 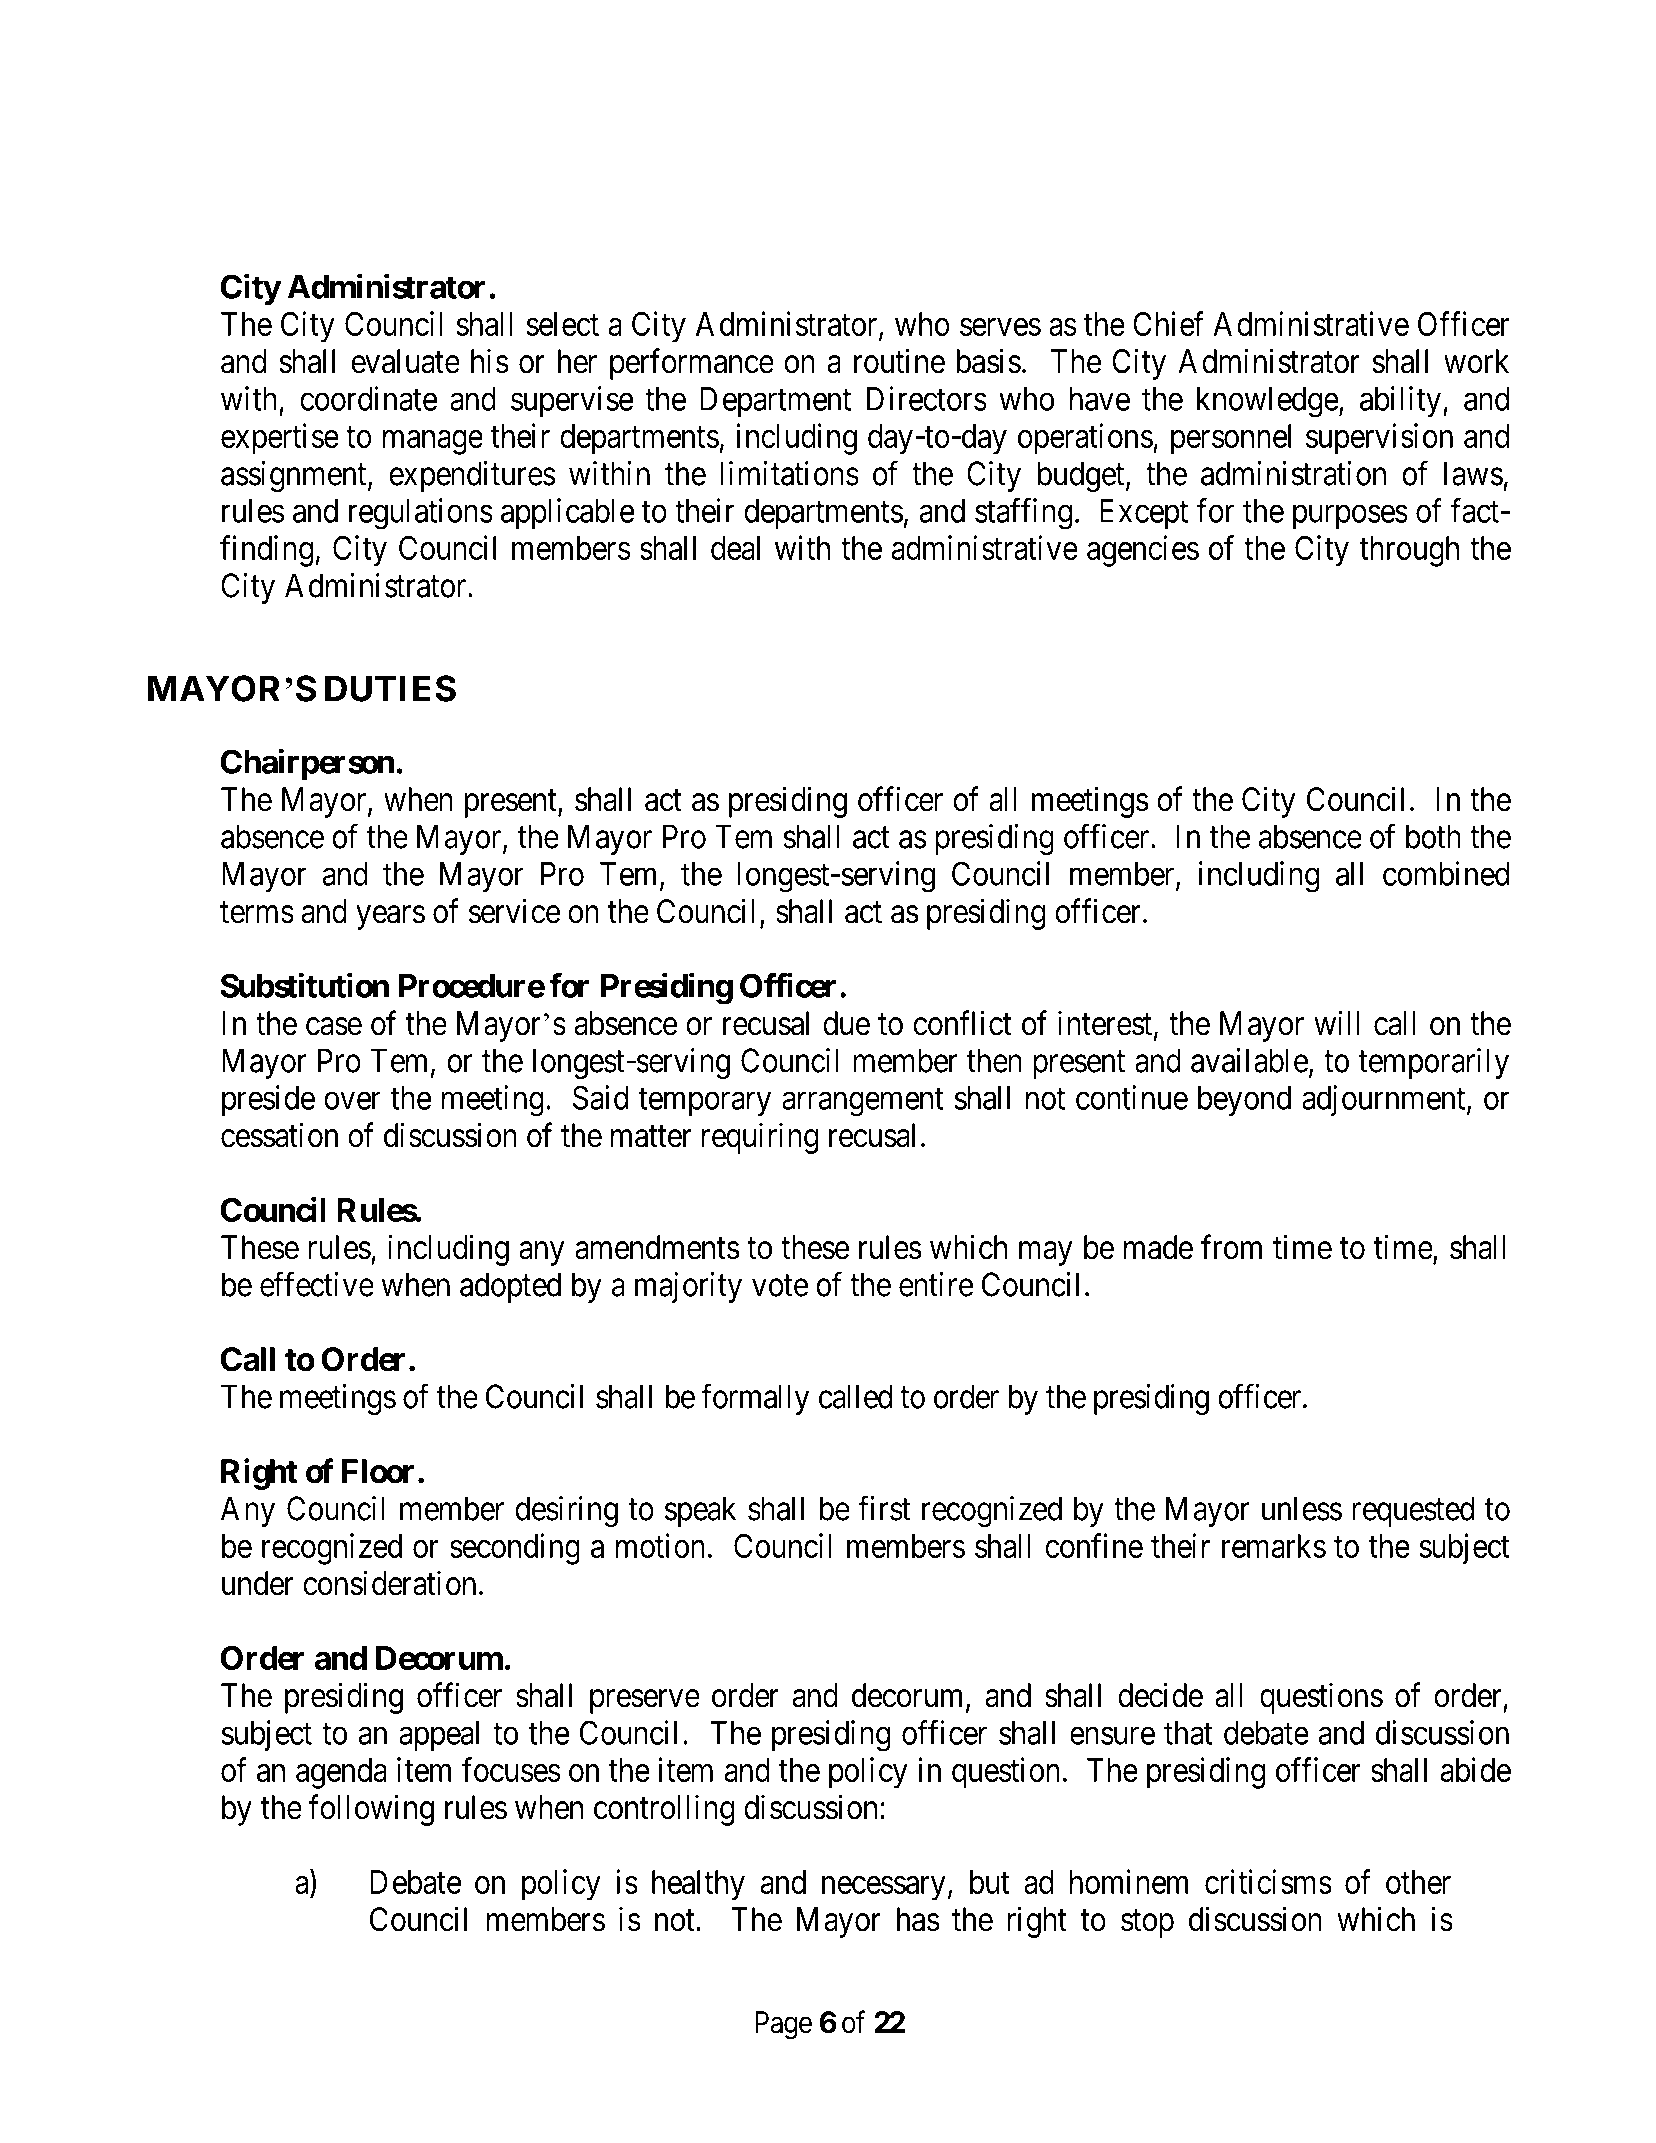 I want to click on through, so click(x=1409, y=551).
